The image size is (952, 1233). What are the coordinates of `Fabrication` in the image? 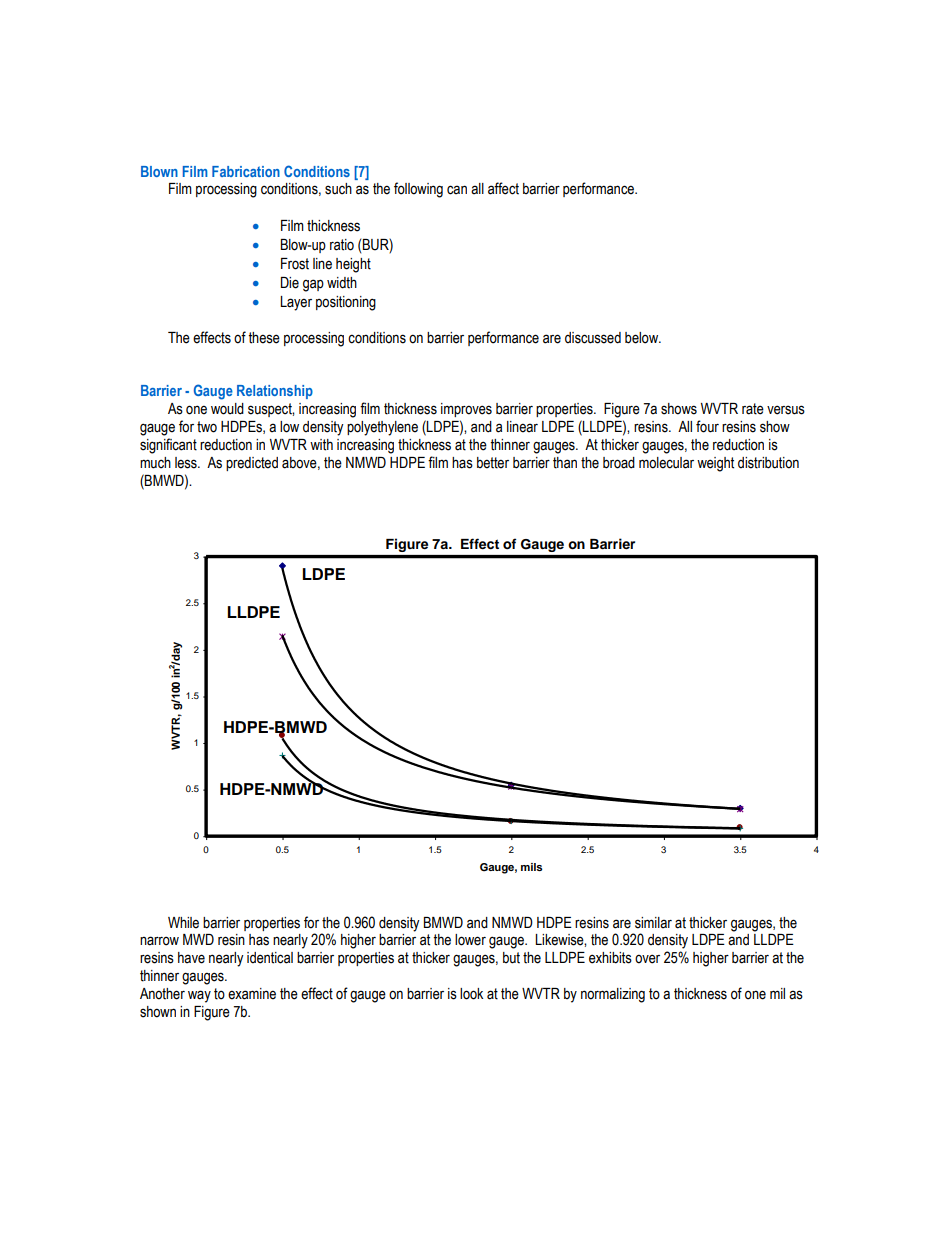 It's located at (246, 171).
